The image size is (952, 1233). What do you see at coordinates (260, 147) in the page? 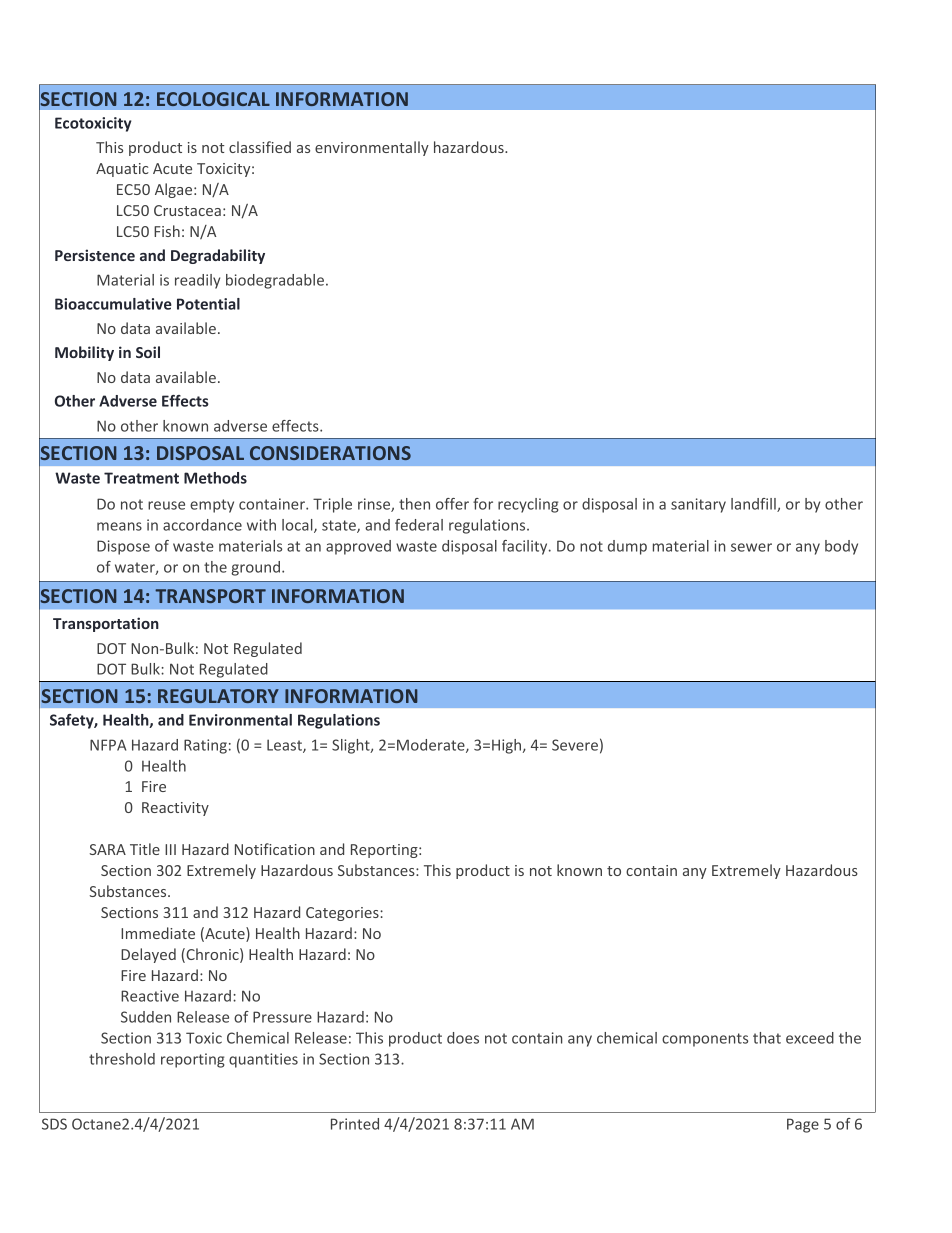
I see `classified` at bounding box center [260, 147].
